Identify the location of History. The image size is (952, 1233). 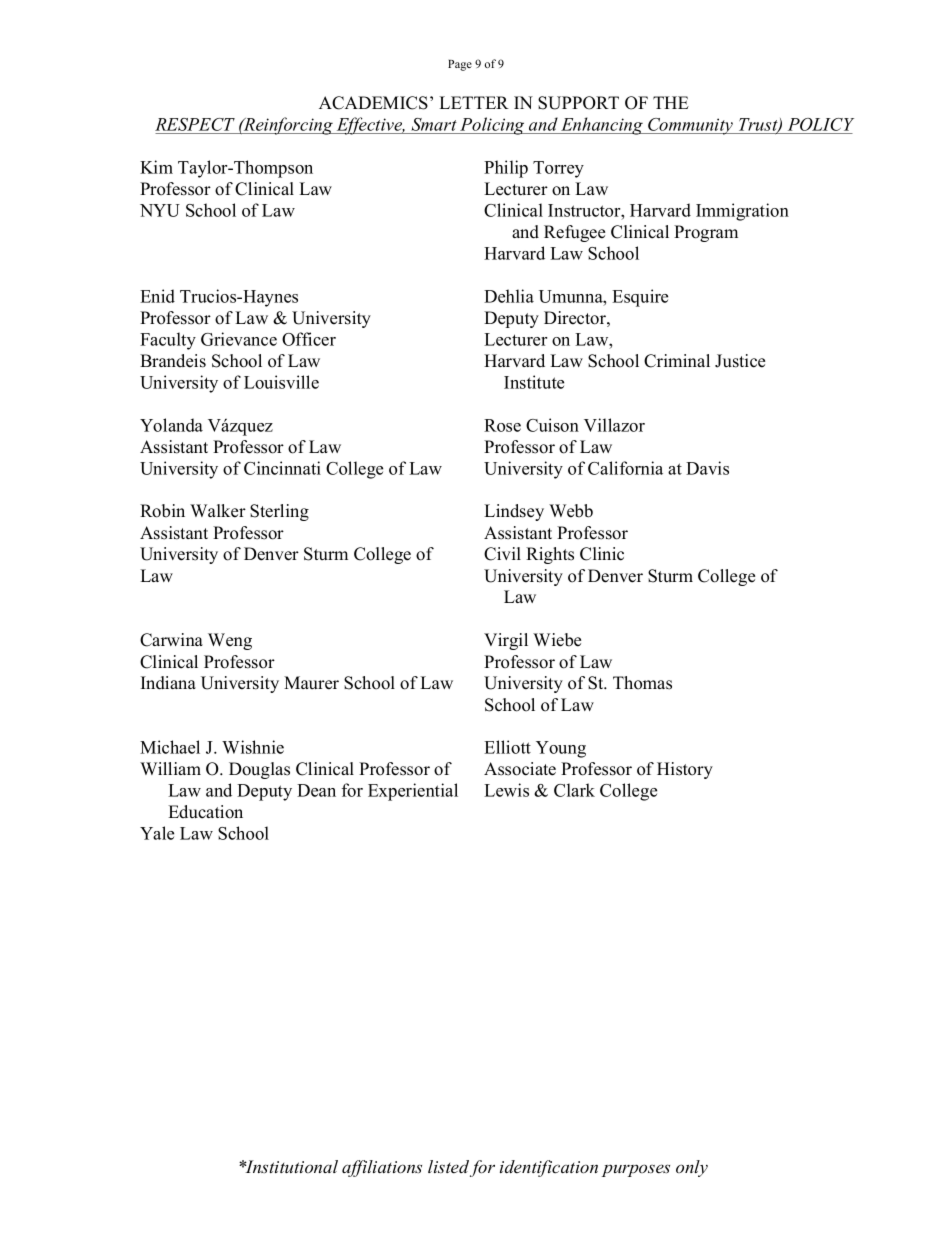
(685, 770).
